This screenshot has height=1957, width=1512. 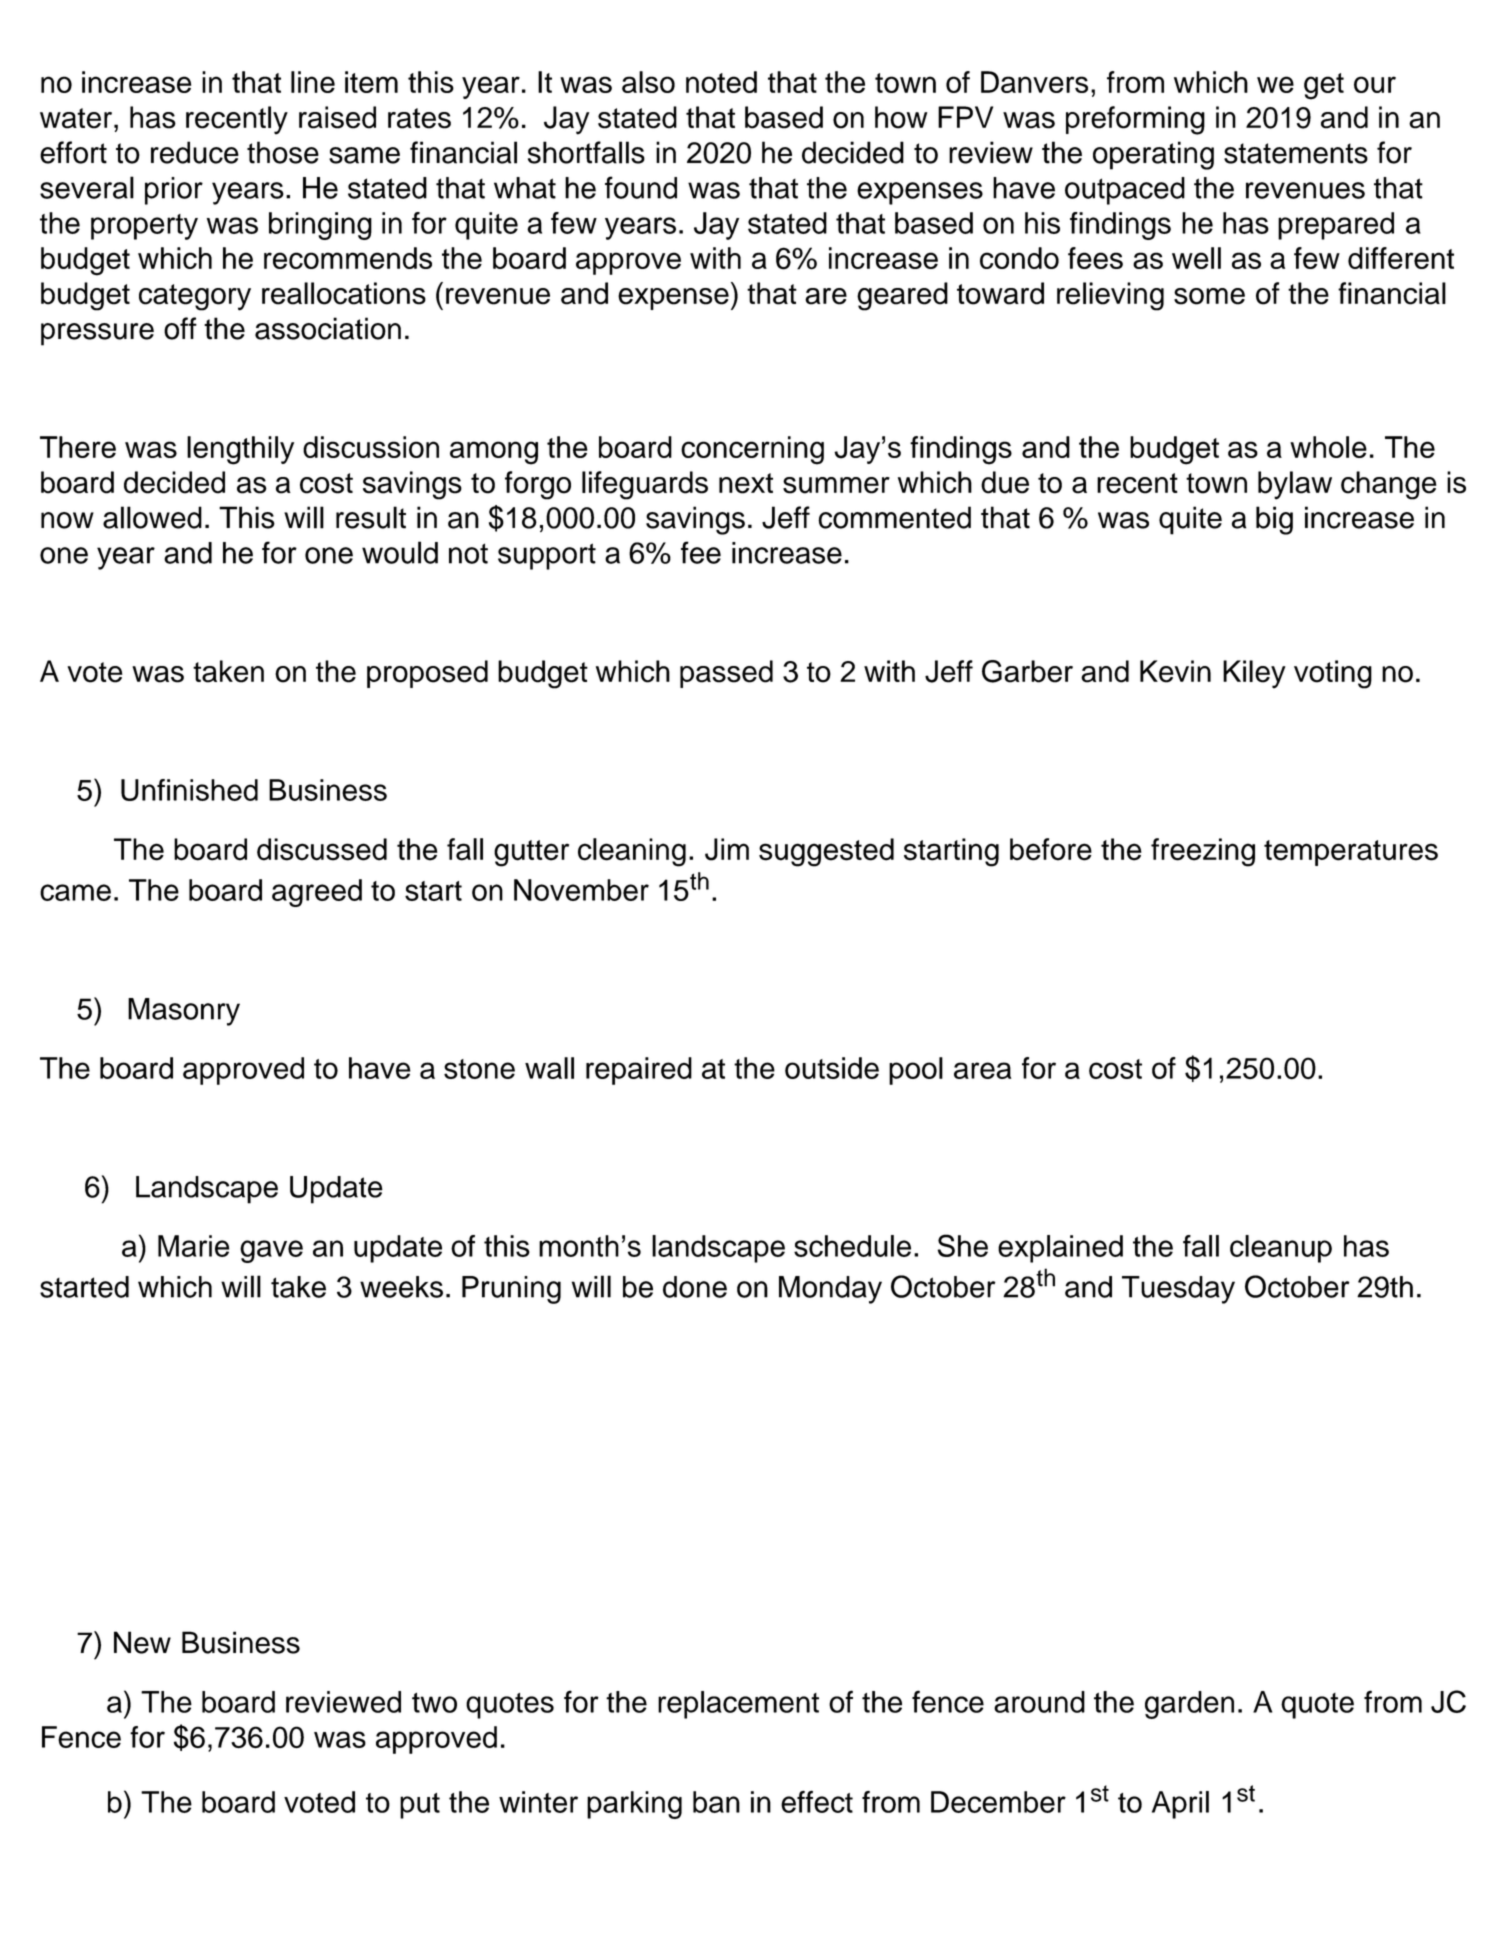 What do you see at coordinates (1175, 671) in the screenshot?
I see `Kevin` at bounding box center [1175, 671].
